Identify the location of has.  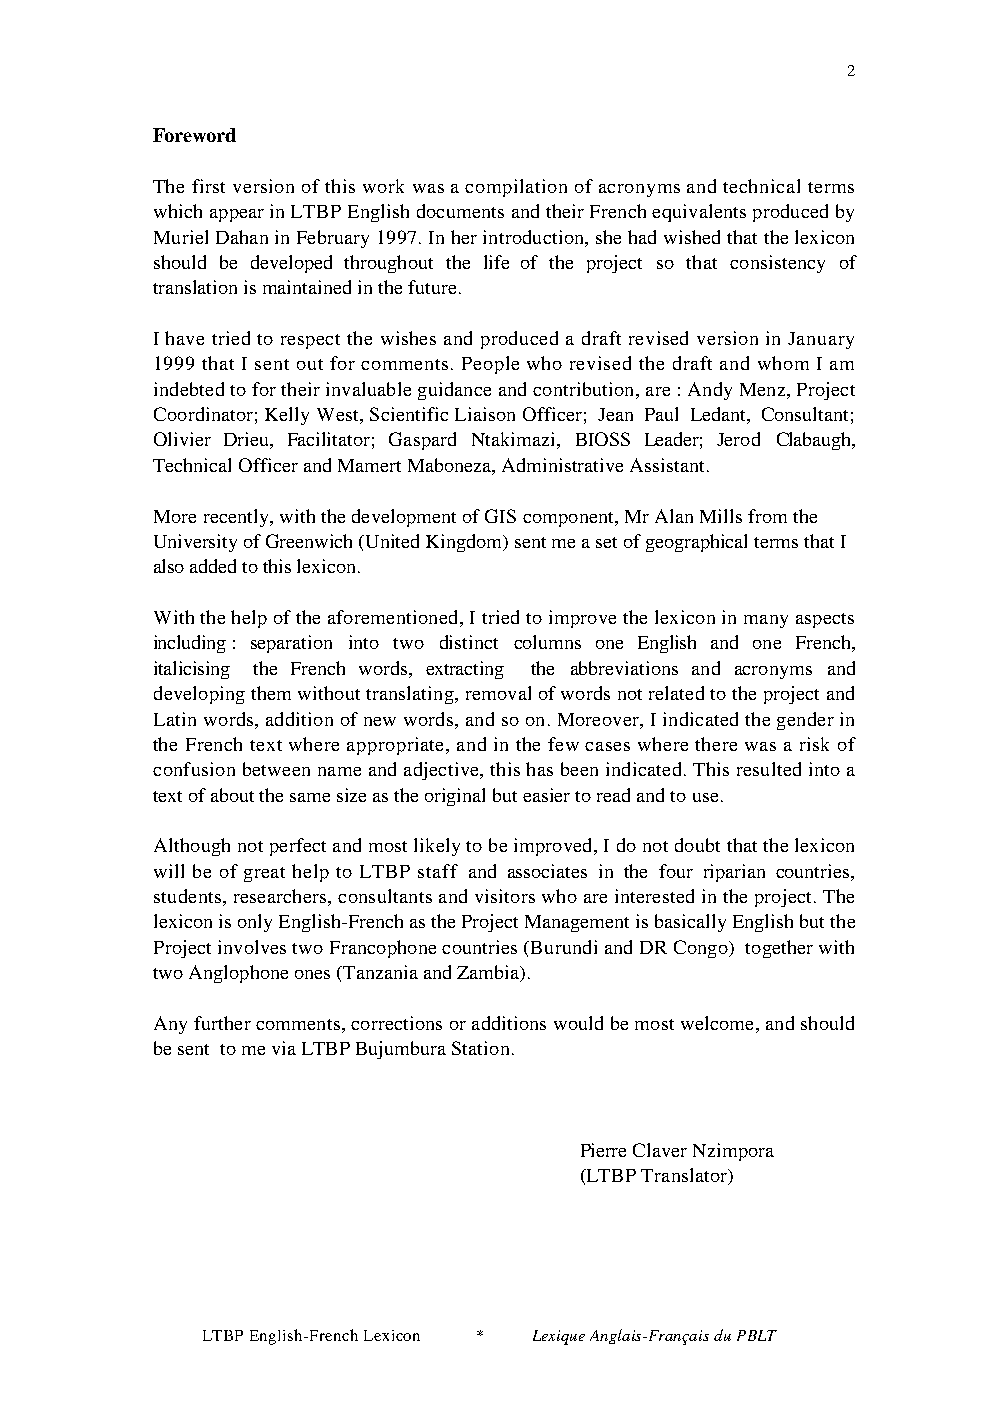
(539, 769).
